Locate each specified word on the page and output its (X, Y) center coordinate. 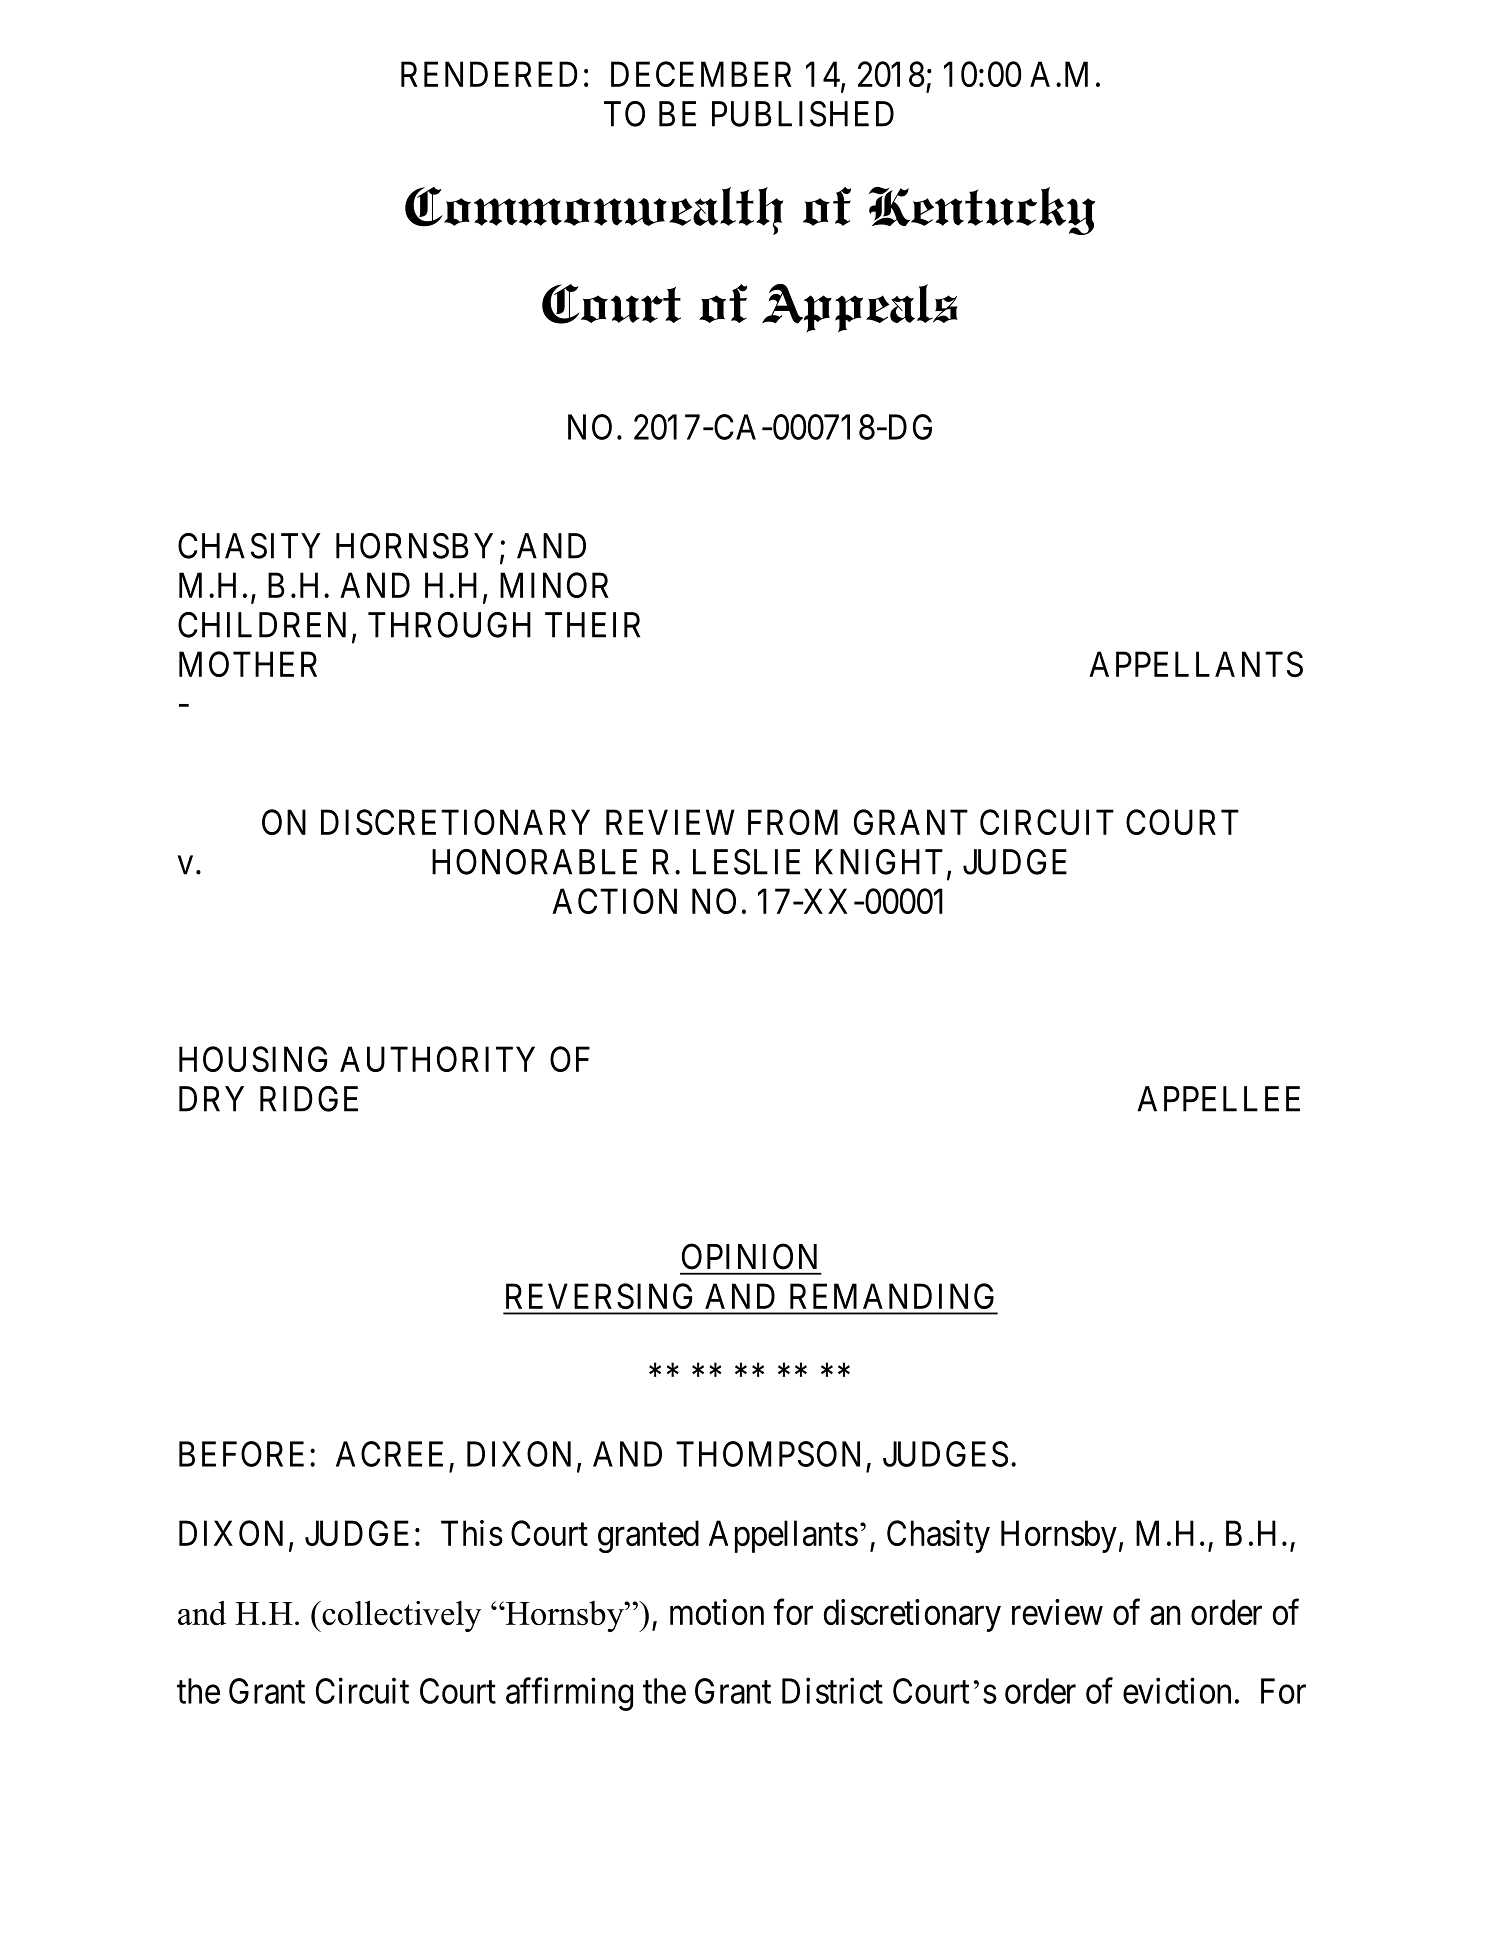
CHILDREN (262, 625)
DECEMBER (701, 74)
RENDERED (489, 74)
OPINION (749, 1256)
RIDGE (309, 1099)
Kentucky (982, 211)
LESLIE (746, 862)
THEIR (592, 625)
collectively (400, 1616)
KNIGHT (879, 862)
